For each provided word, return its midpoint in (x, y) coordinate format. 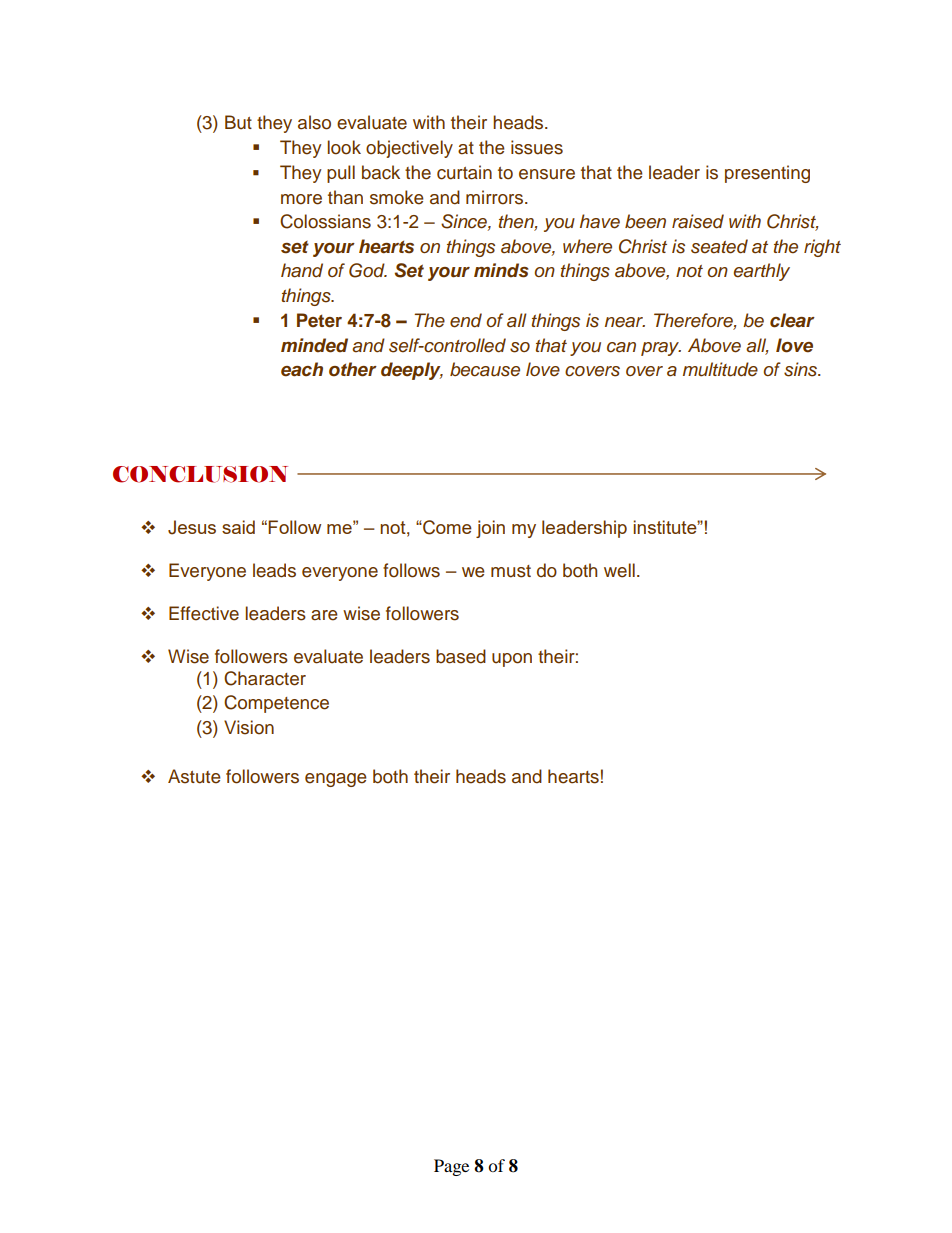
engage (336, 780)
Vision (249, 727)
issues (537, 147)
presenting (767, 174)
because (485, 369)
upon (512, 660)
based (461, 656)
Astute (194, 776)
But (238, 122)
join (490, 529)
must (511, 571)
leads (274, 570)
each (302, 369)
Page (451, 1167)
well (619, 570)
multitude (720, 369)
